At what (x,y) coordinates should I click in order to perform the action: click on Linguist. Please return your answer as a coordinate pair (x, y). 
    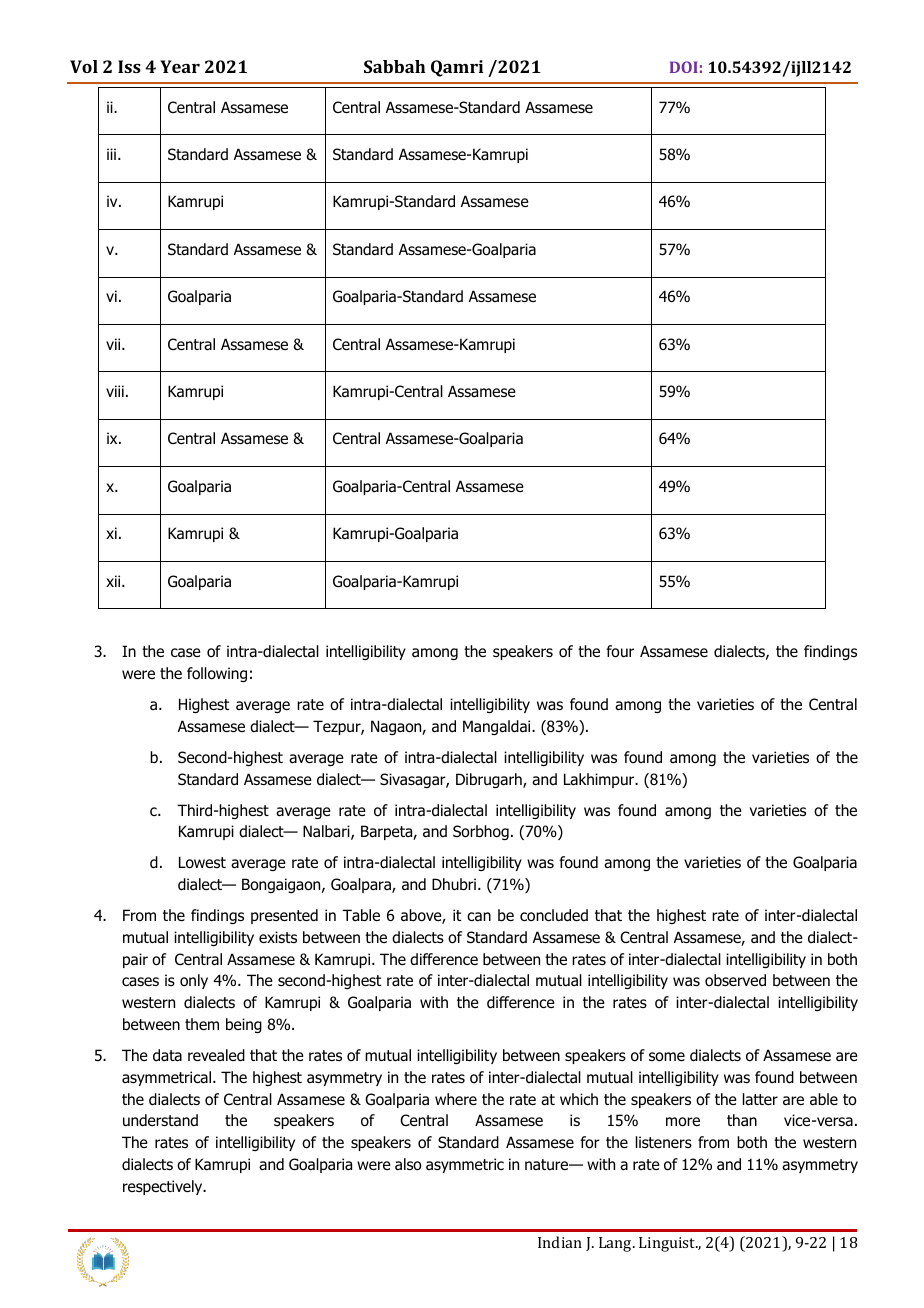
    Looking at the image, I should click on (668, 1244).
